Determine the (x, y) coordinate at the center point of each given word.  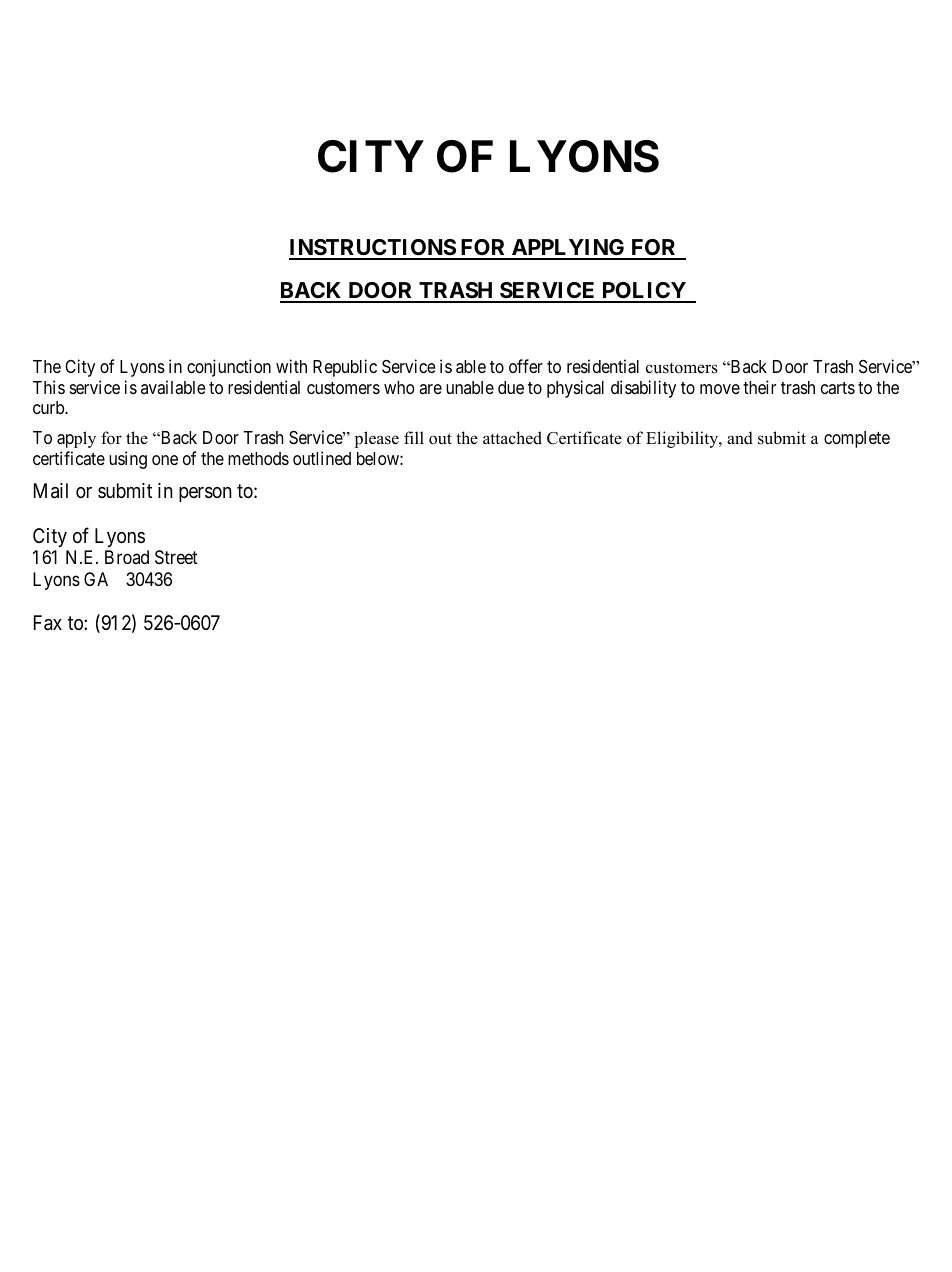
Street (176, 557)
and (740, 438)
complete (857, 439)
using (128, 460)
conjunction (229, 368)
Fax (48, 623)
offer (526, 366)
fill (414, 437)
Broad (127, 557)
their (759, 387)
